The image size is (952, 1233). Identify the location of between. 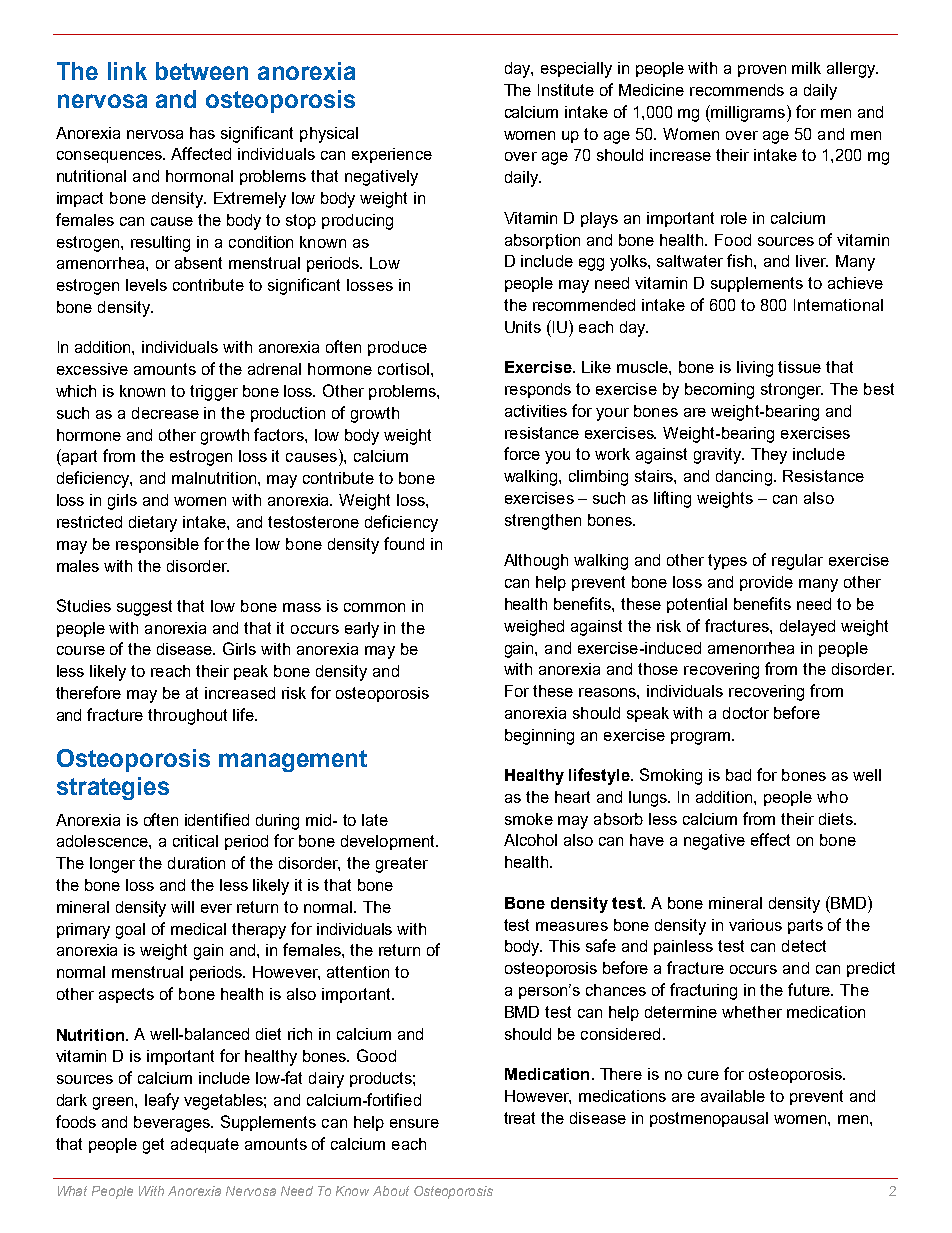
(202, 71).
